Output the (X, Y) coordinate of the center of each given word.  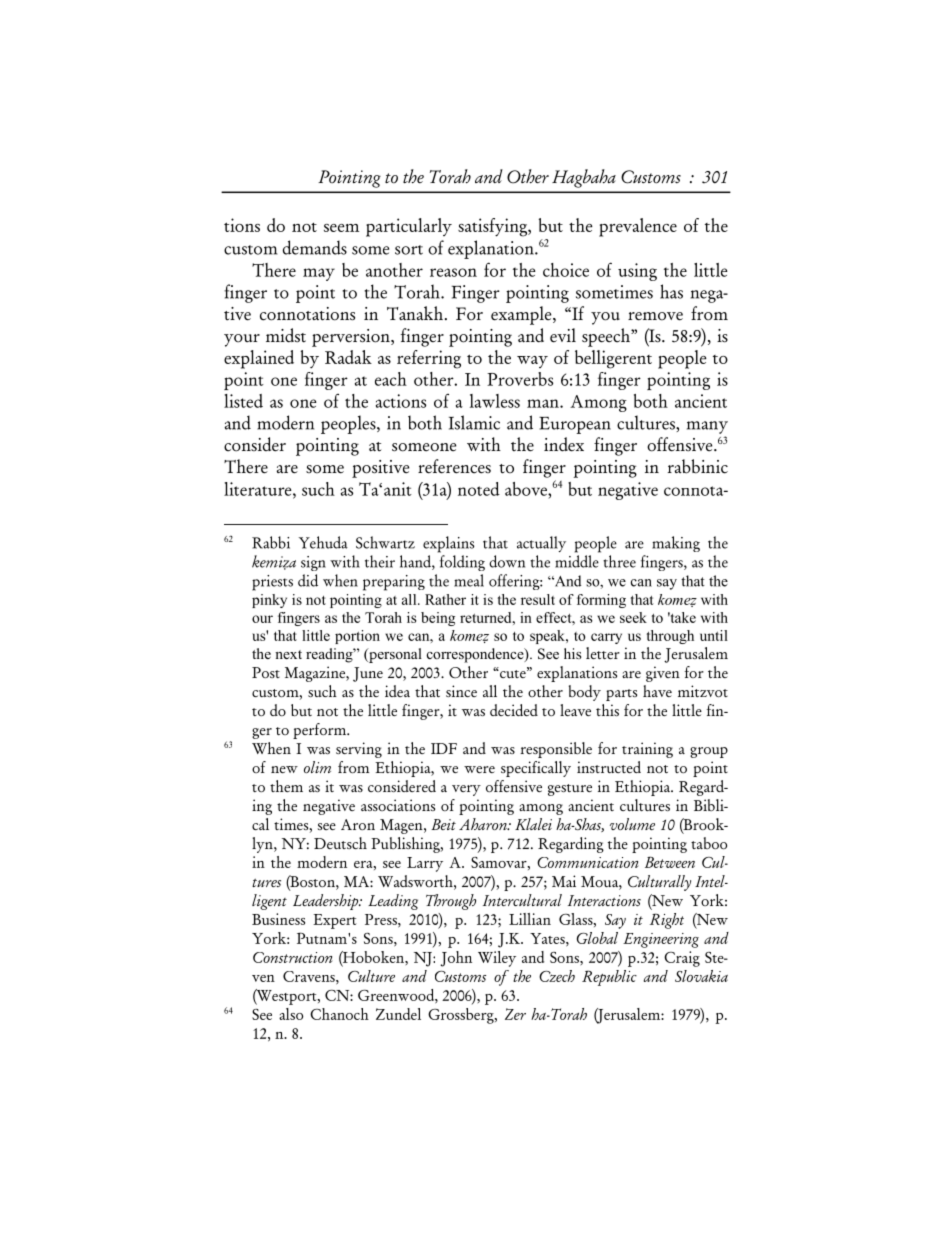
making (676, 544)
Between (670, 862)
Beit (443, 824)
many (707, 427)
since (461, 691)
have (657, 691)
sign (313, 563)
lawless (495, 401)
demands (315, 247)
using (637, 272)
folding (462, 563)
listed (243, 401)
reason (453, 272)
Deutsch (340, 843)
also (291, 1014)
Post (266, 673)
